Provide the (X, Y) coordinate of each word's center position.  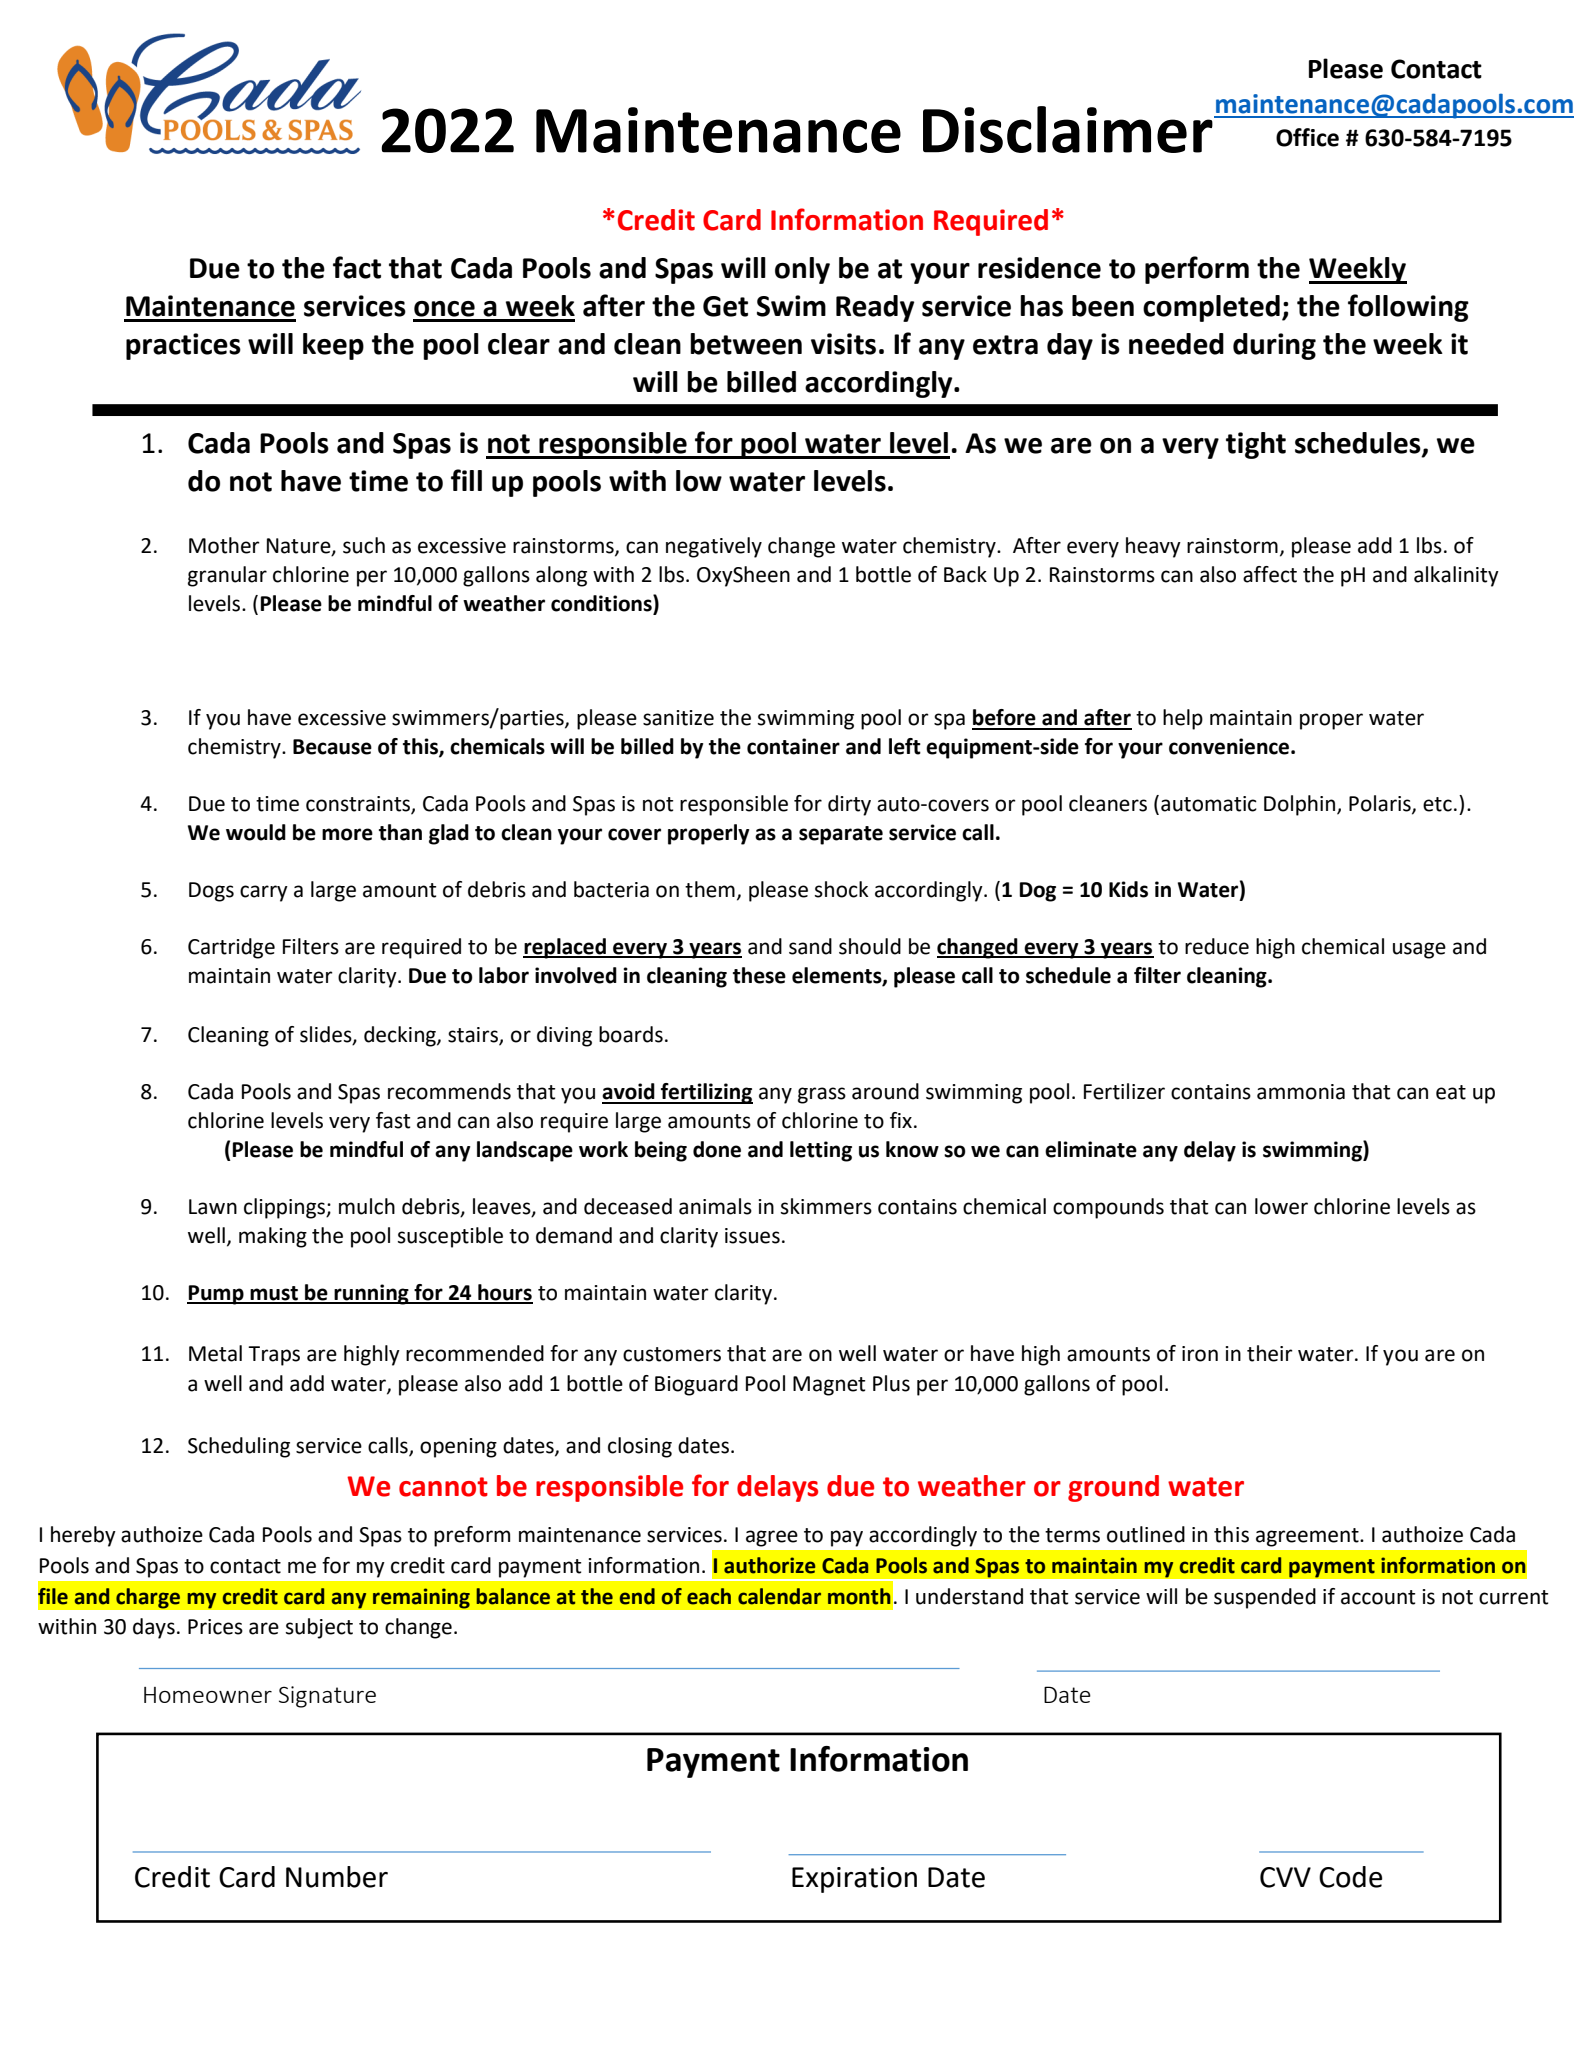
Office (1307, 137)
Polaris (1381, 804)
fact (357, 267)
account (1378, 1597)
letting (821, 1151)
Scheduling (239, 1447)
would (256, 832)
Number (337, 1877)
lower (1281, 1206)
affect (1270, 574)
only (802, 270)
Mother (224, 545)
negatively (714, 547)
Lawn (213, 1207)
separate (841, 835)
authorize (769, 1565)
